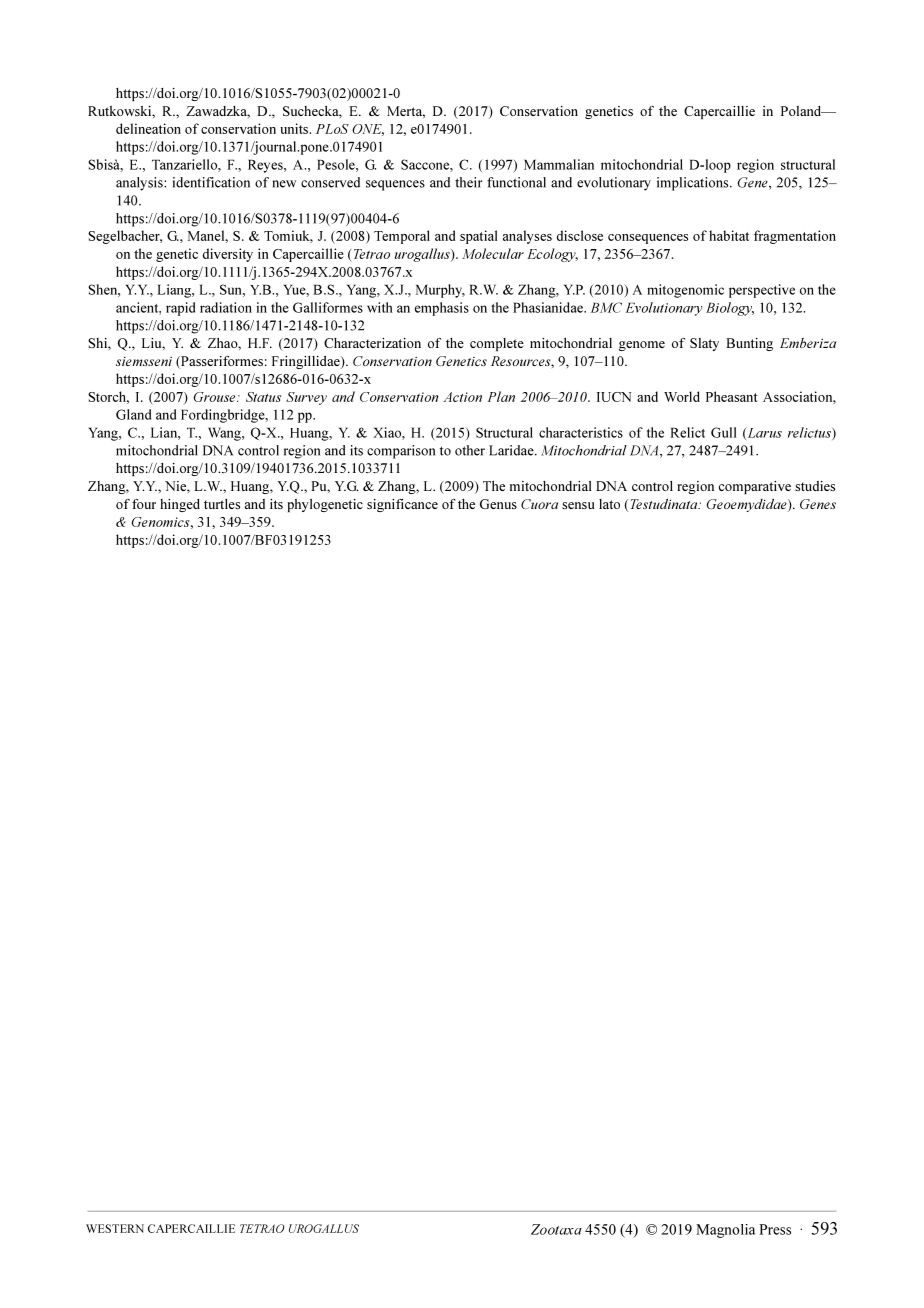  I want to click on lato, so click(609, 504).
